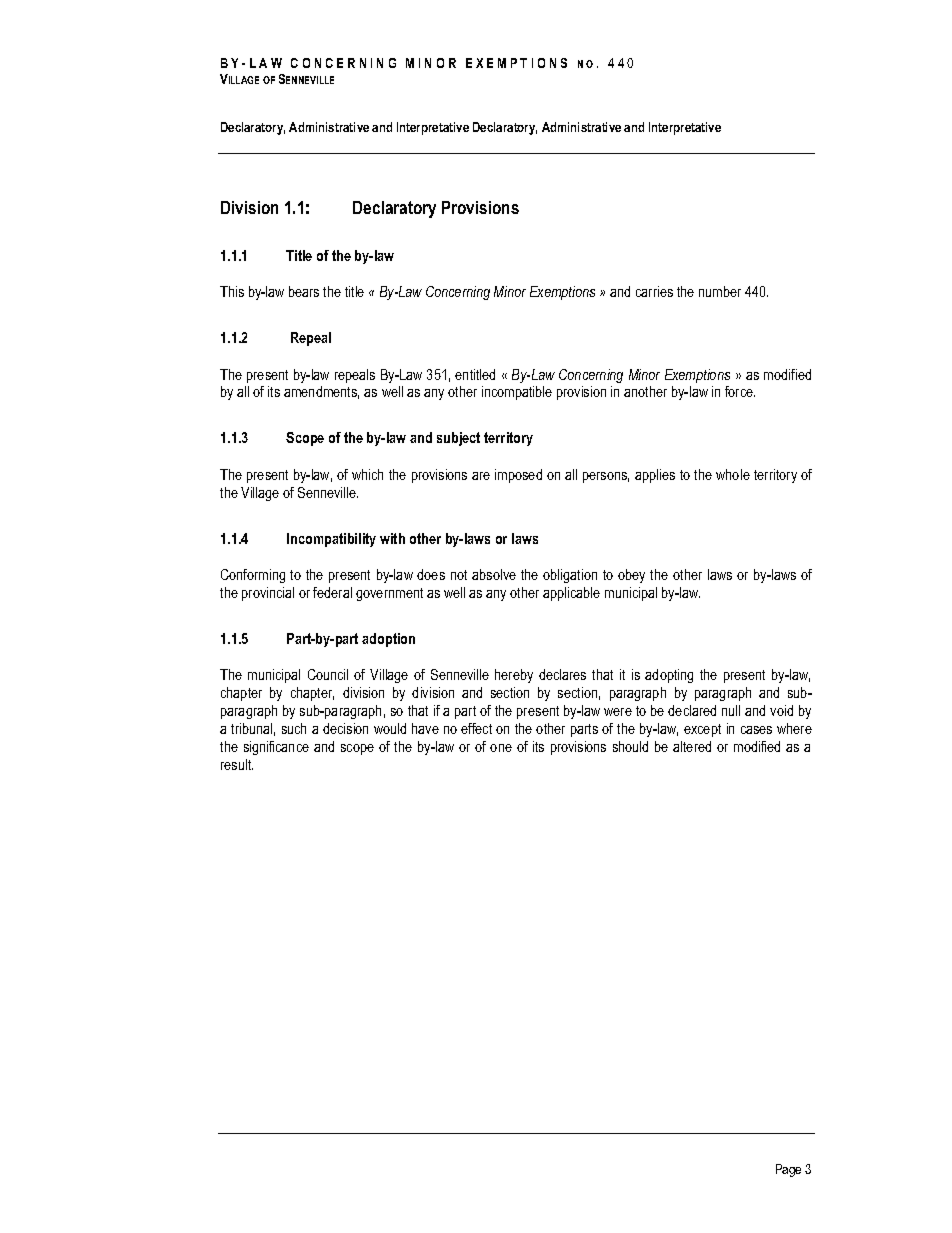 This screenshot has width=952, height=1233. I want to click on bears, so click(304, 291).
